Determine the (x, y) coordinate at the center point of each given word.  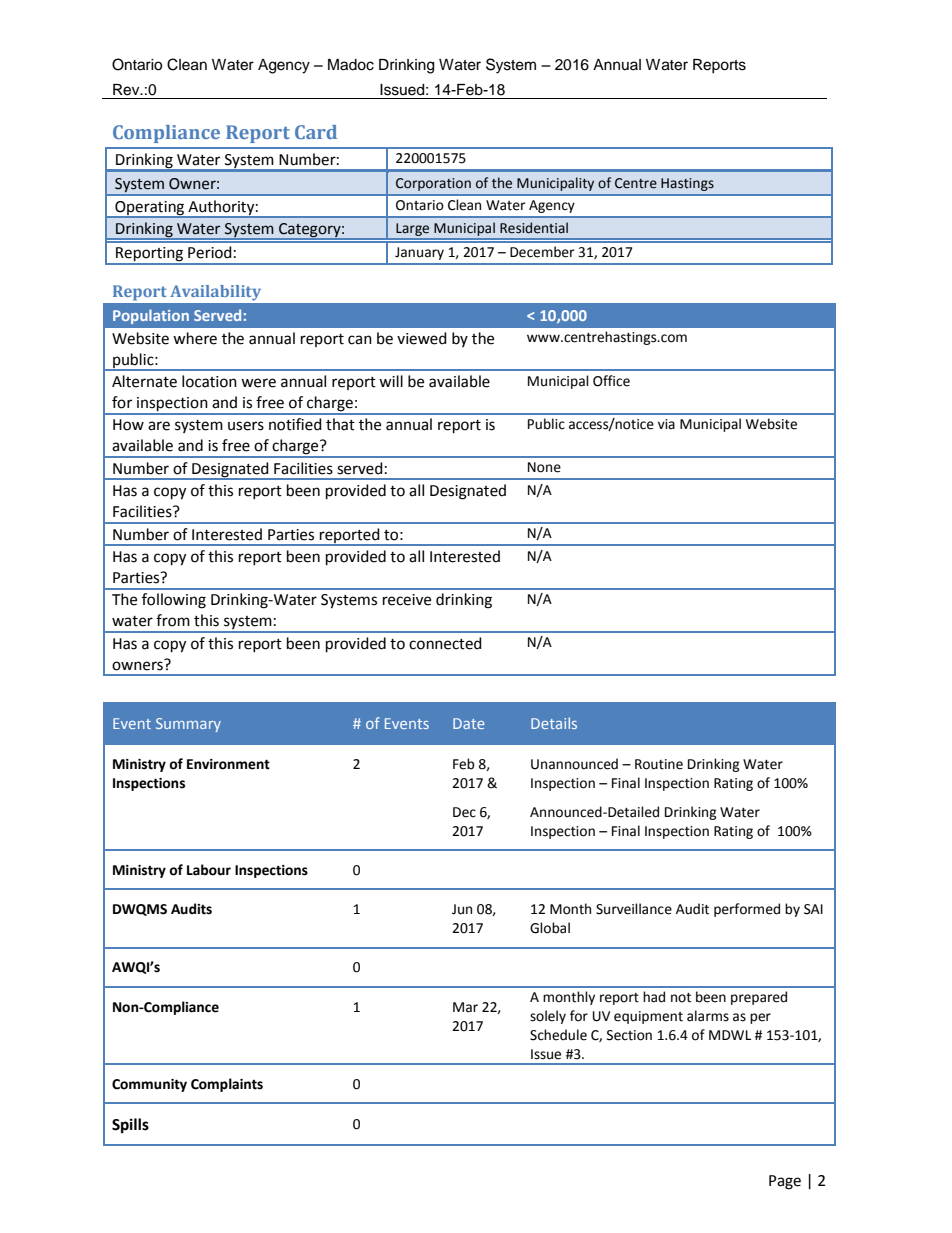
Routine (659, 764)
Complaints (227, 1085)
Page (785, 1182)
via (666, 424)
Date (469, 723)
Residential (534, 228)
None (544, 467)
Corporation (433, 184)
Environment (228, 764)
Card (316, 132)
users (246, 426)
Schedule (558, 1035)
